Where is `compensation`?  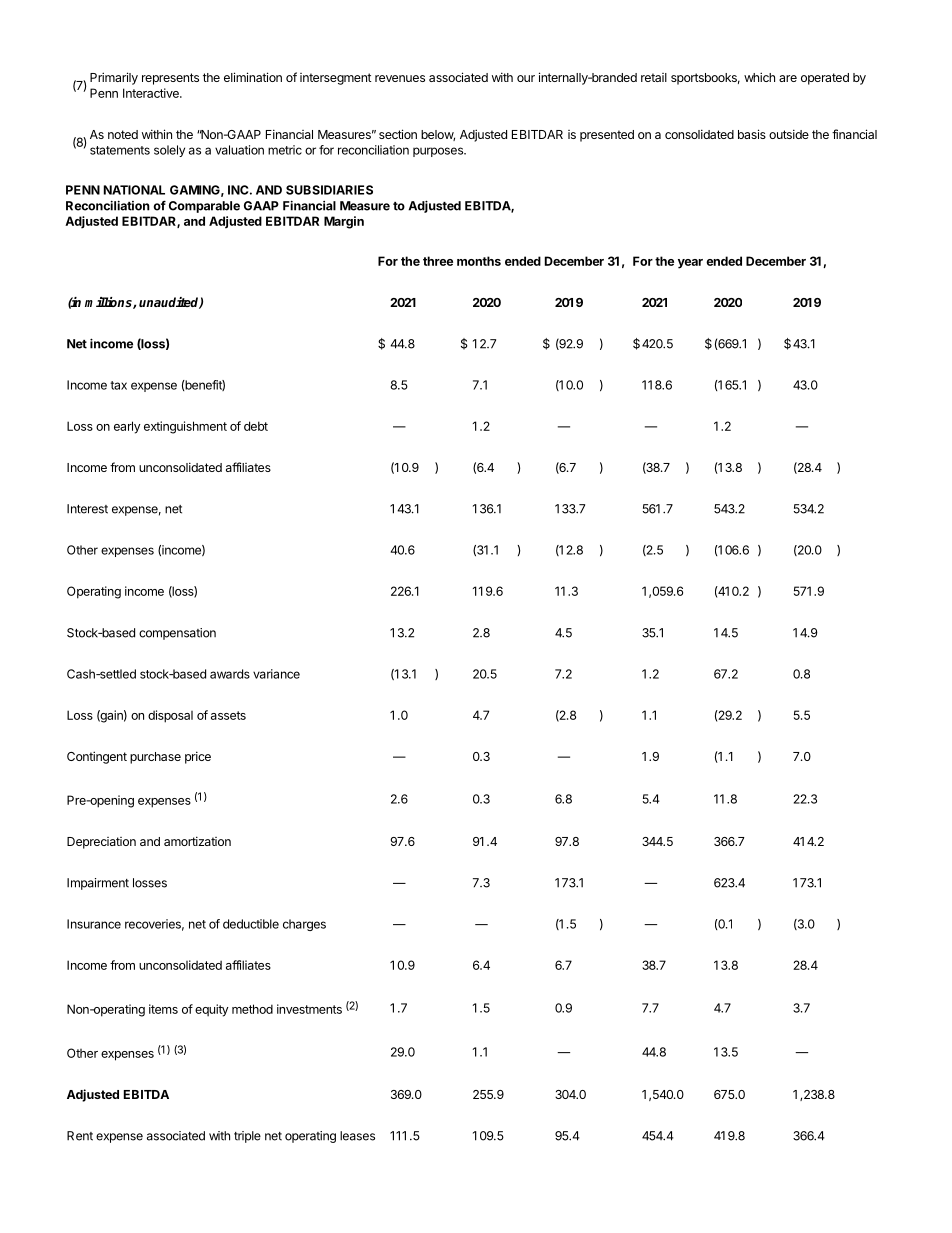
compensation is located at coordinates (177, 634).
